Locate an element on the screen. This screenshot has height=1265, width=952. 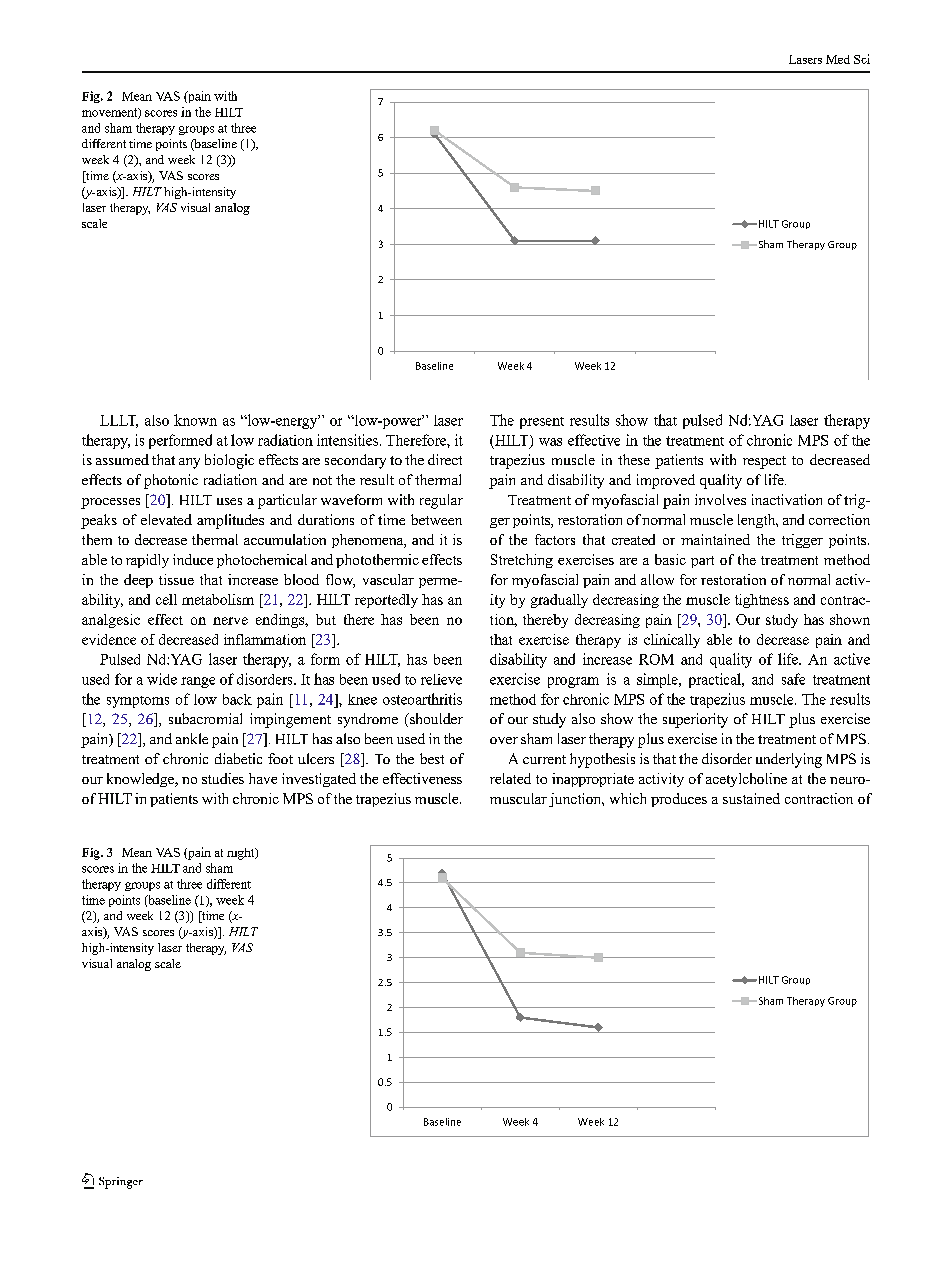
induce is located at coordinates (193, 559).
